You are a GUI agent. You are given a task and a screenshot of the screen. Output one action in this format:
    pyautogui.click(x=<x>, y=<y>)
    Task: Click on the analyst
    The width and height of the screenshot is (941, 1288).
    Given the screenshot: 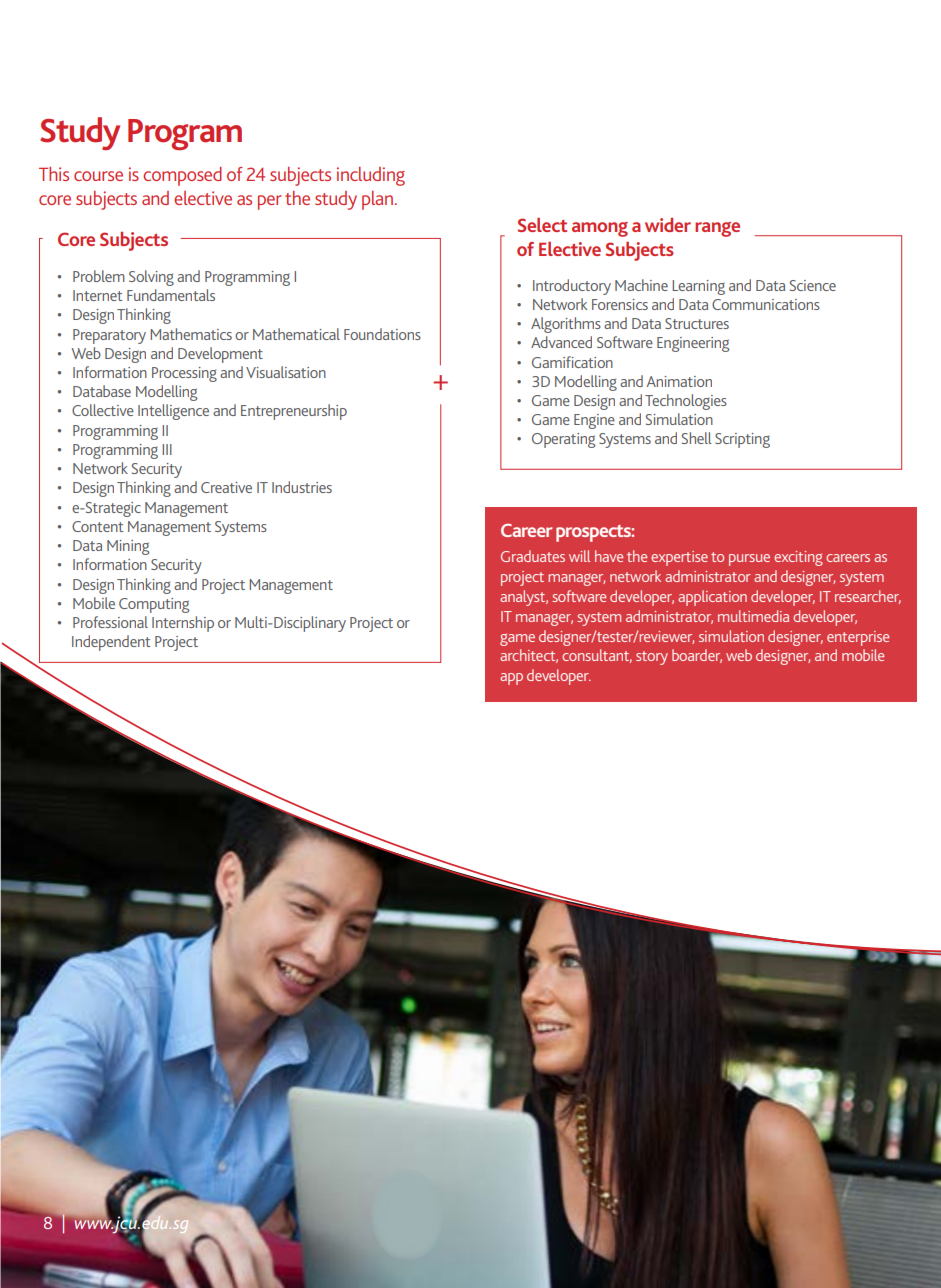 What is the action you would take?
    pyautogui.click(x=524, y=598)
